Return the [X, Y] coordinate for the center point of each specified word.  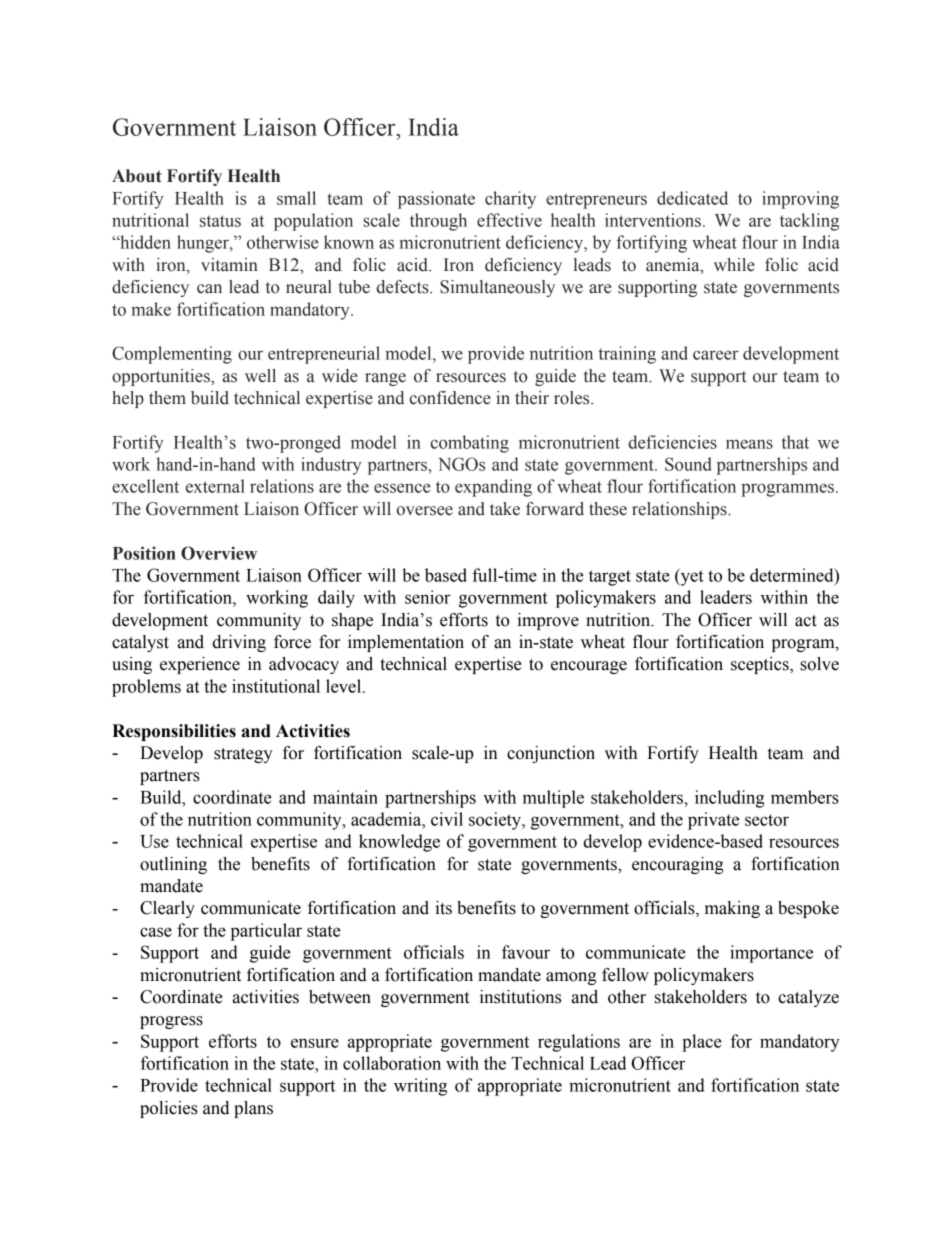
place [702, 1043]
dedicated [692, 198]
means [749, 444]
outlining [173, 865]
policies [169, 1109]
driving [239, 643]
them [167, 398]
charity [510, 200]
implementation [406, 643]
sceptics [761, 665]
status [220, 221]
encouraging [678, 865]
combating [470, 444]
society [496, 821]
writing [420, 1087]
